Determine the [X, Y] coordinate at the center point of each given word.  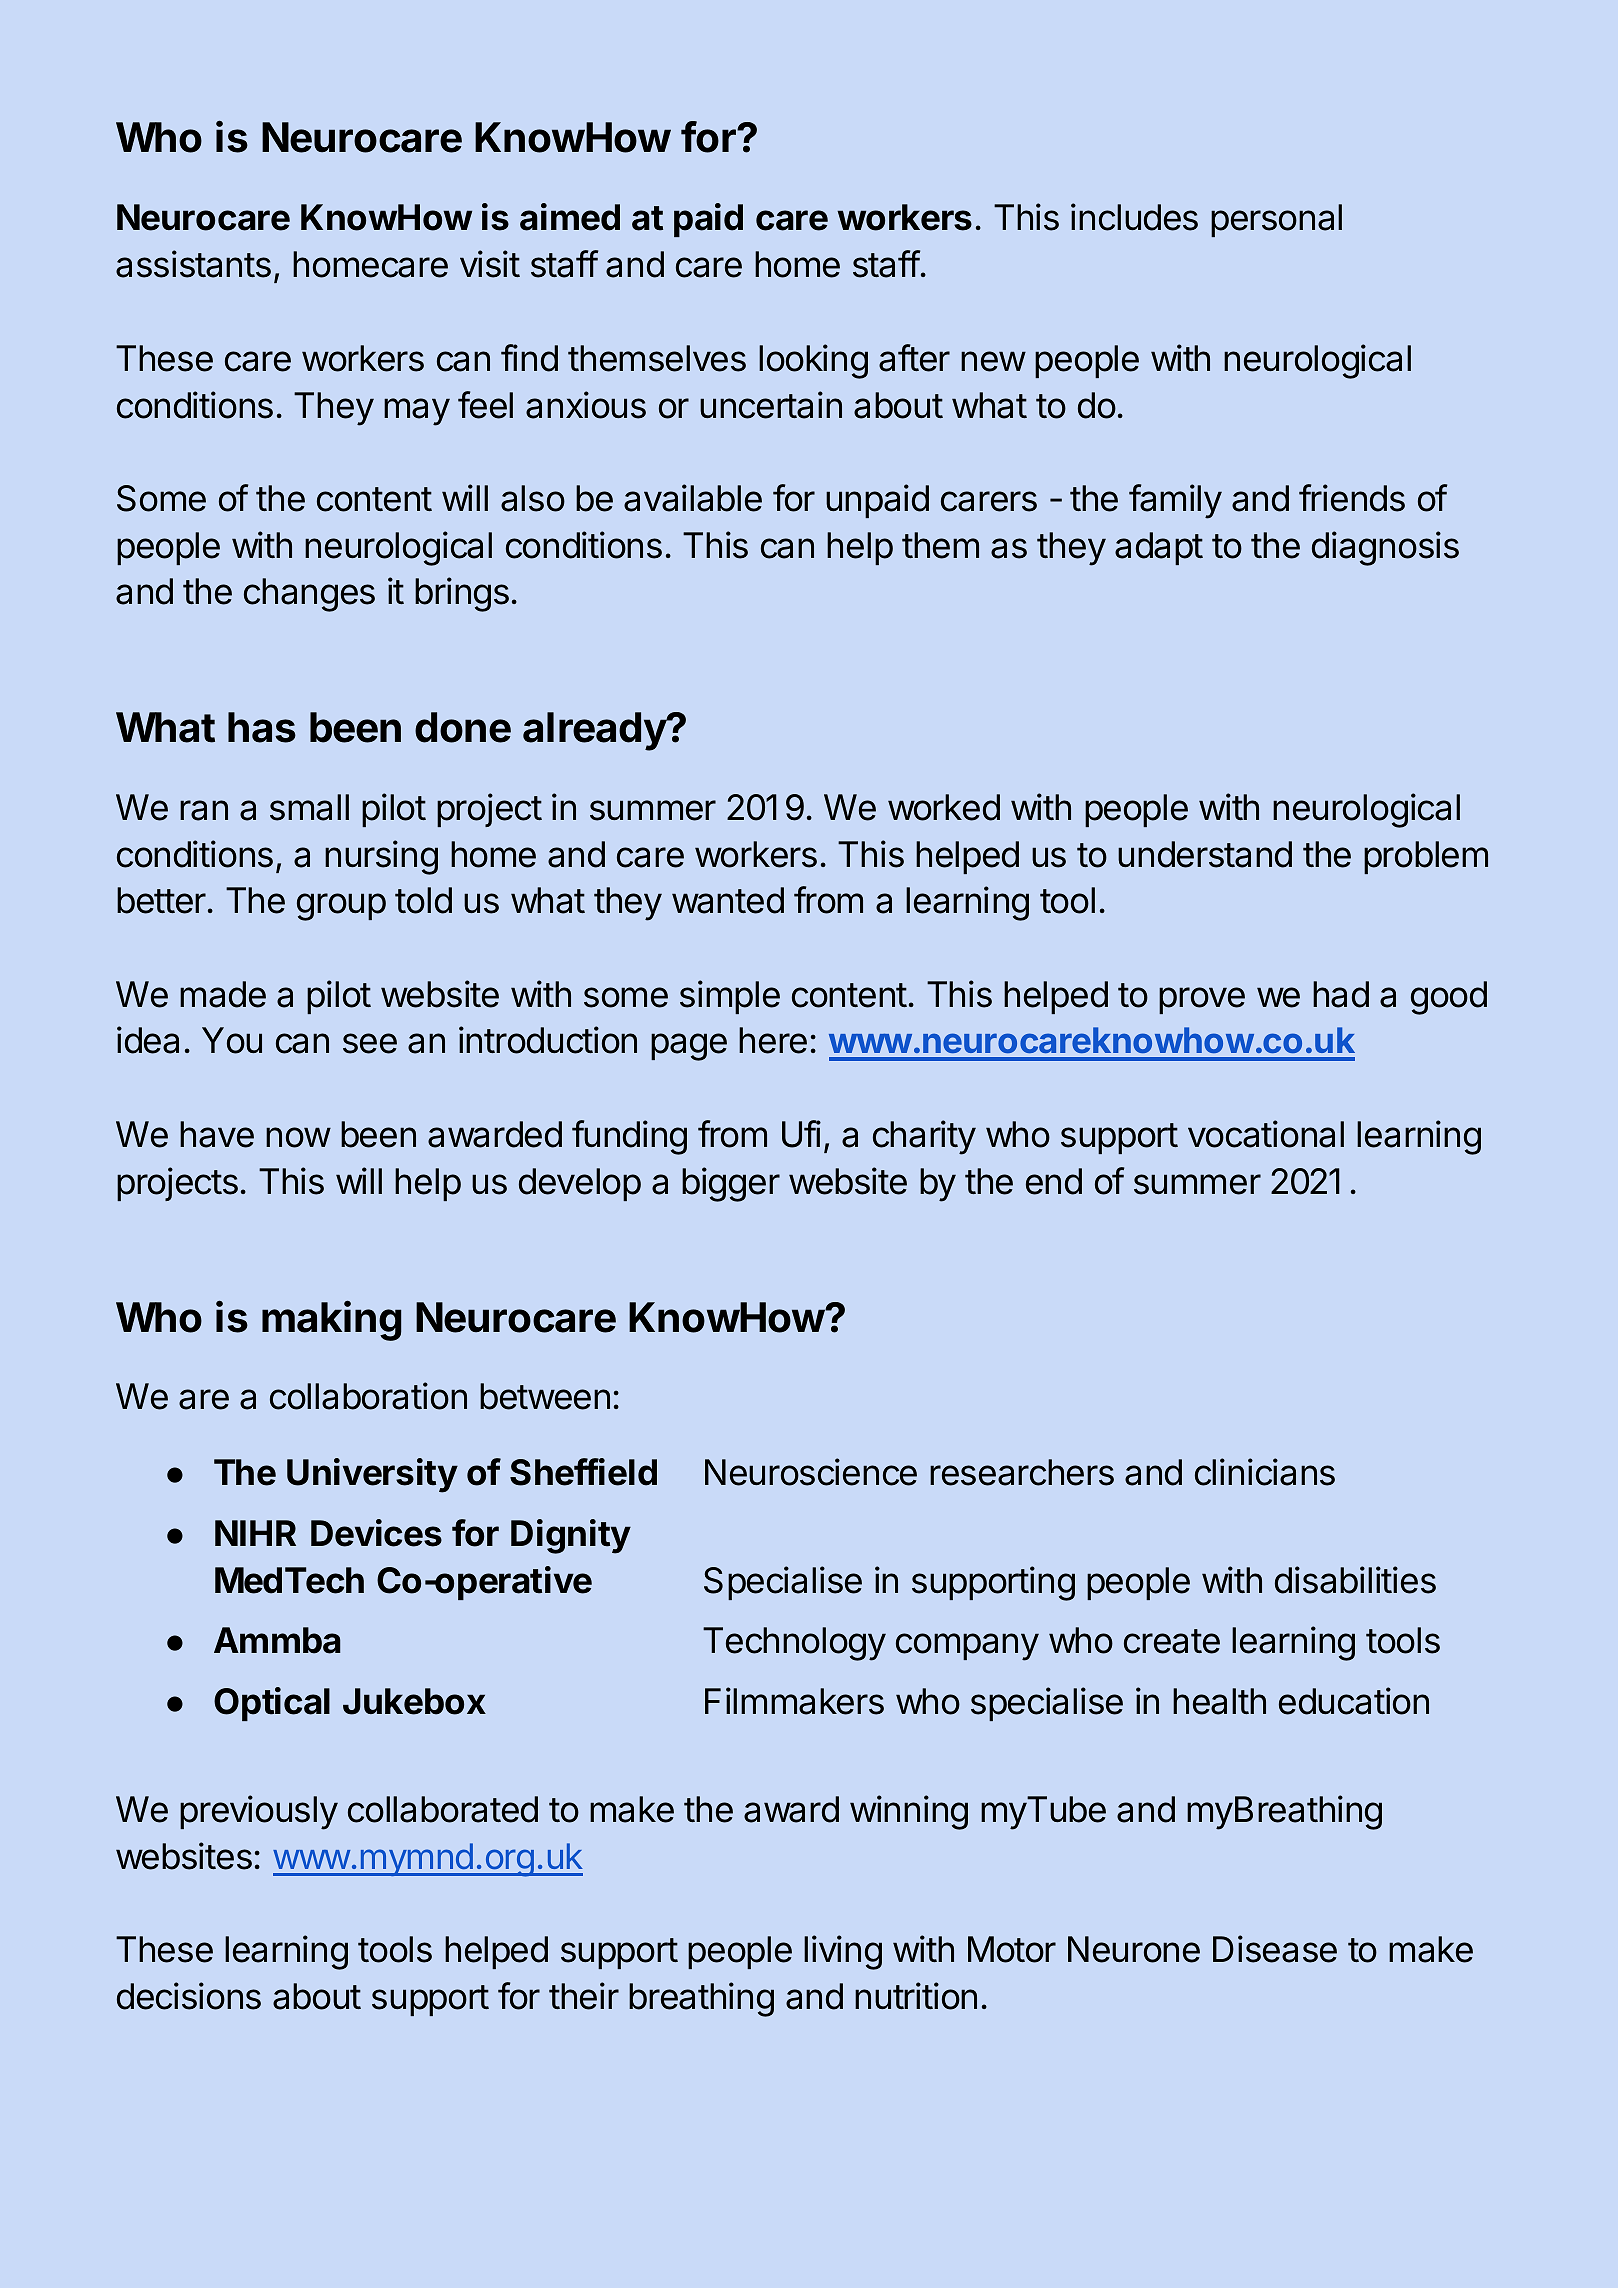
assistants [193, 264]
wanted [728, 900]
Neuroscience [811, 1472]
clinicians [1265, 1472]
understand [1205, 854]
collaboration [368, 1396]
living [843, 1952]
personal [1276, 220]
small [309, 807]
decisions [189, 1996]
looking [813, 361]
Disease [1275, 1949]
